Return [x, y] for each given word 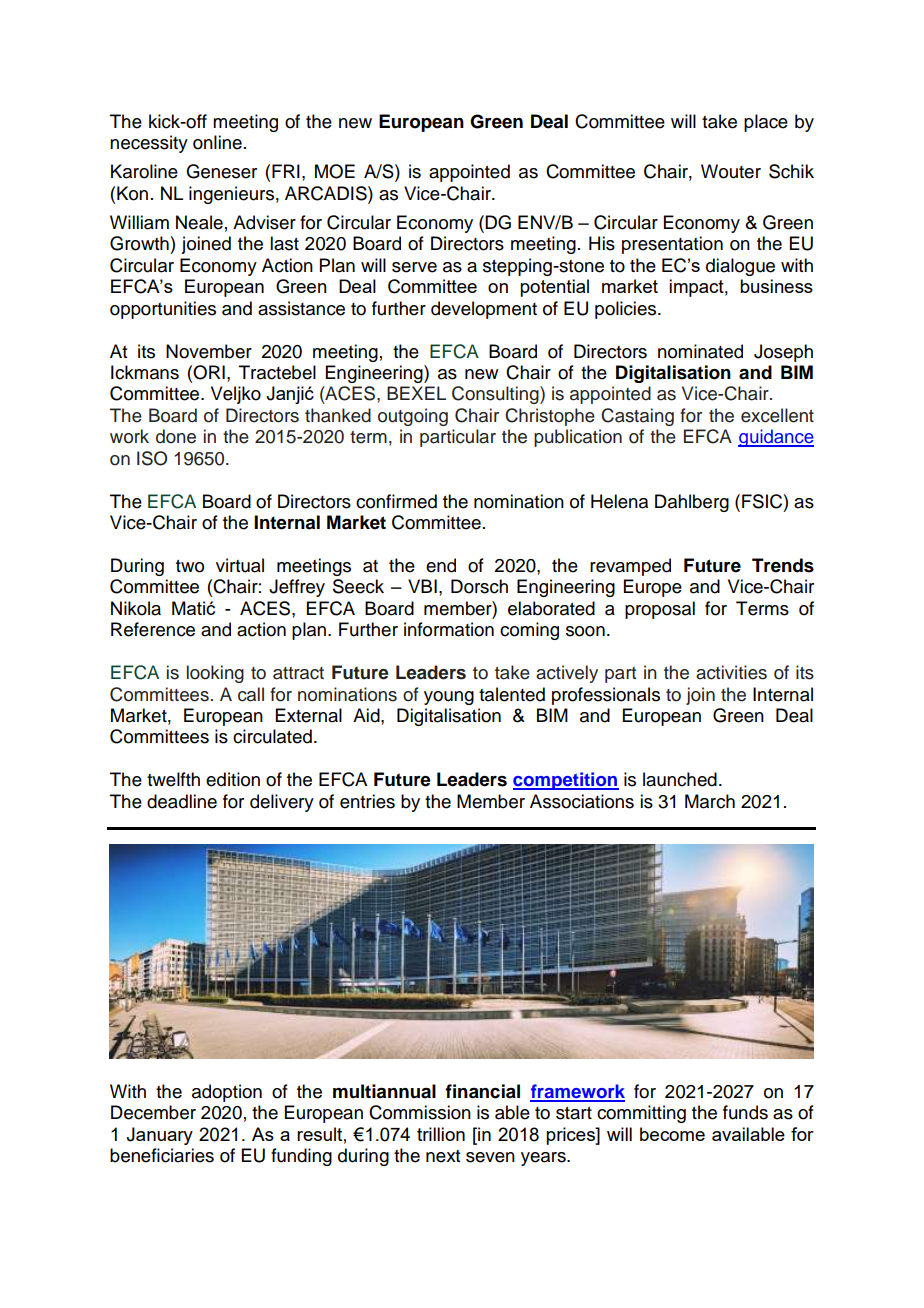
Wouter [731, 171]
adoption [227, 1093]
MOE [335, 171]
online [217, 142]
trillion [441, 1134]
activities [731, 672]
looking [215, 674]
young [449, 698]
